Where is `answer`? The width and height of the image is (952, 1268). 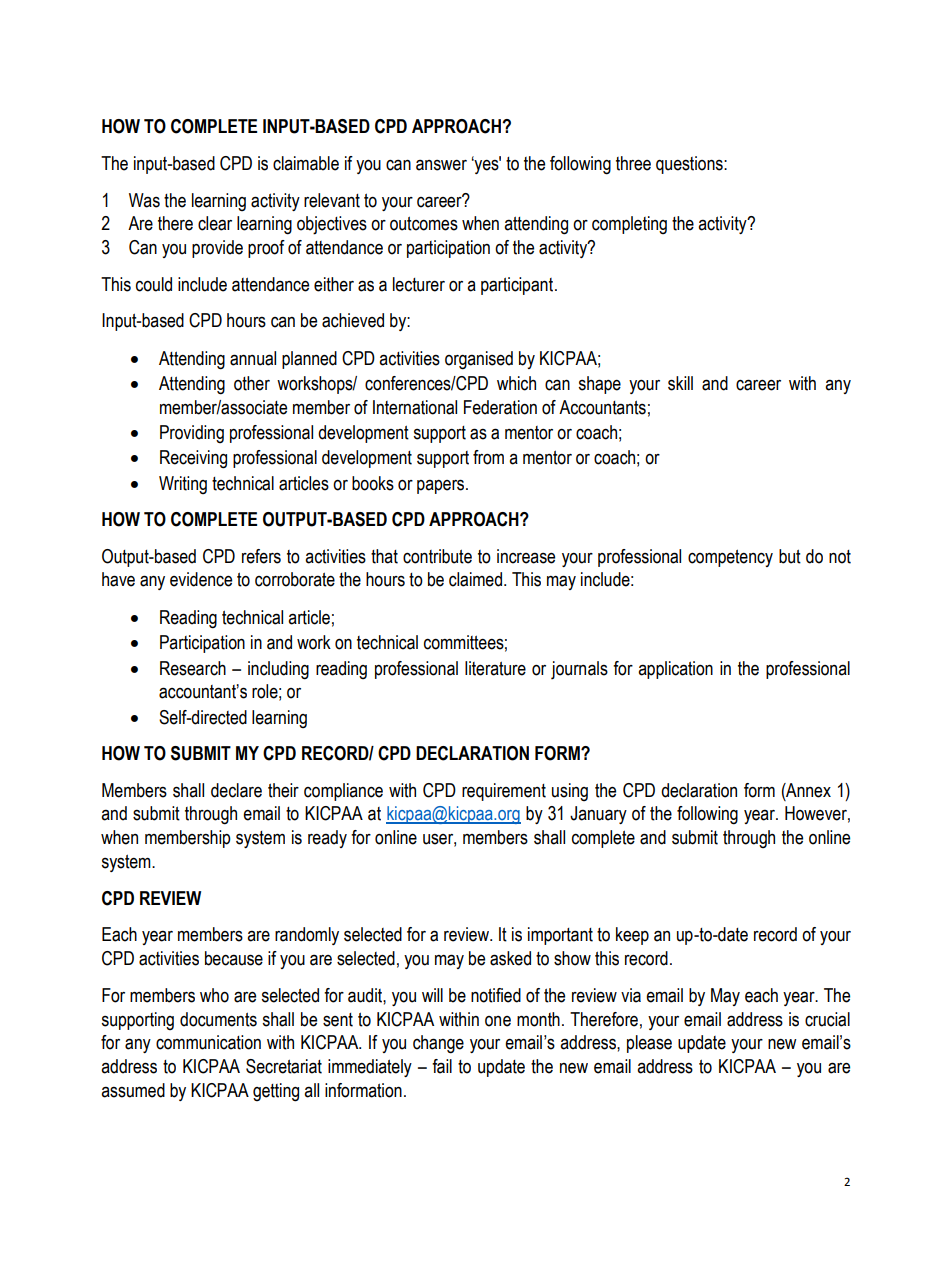 answer is located at coordinates (441, 165).
